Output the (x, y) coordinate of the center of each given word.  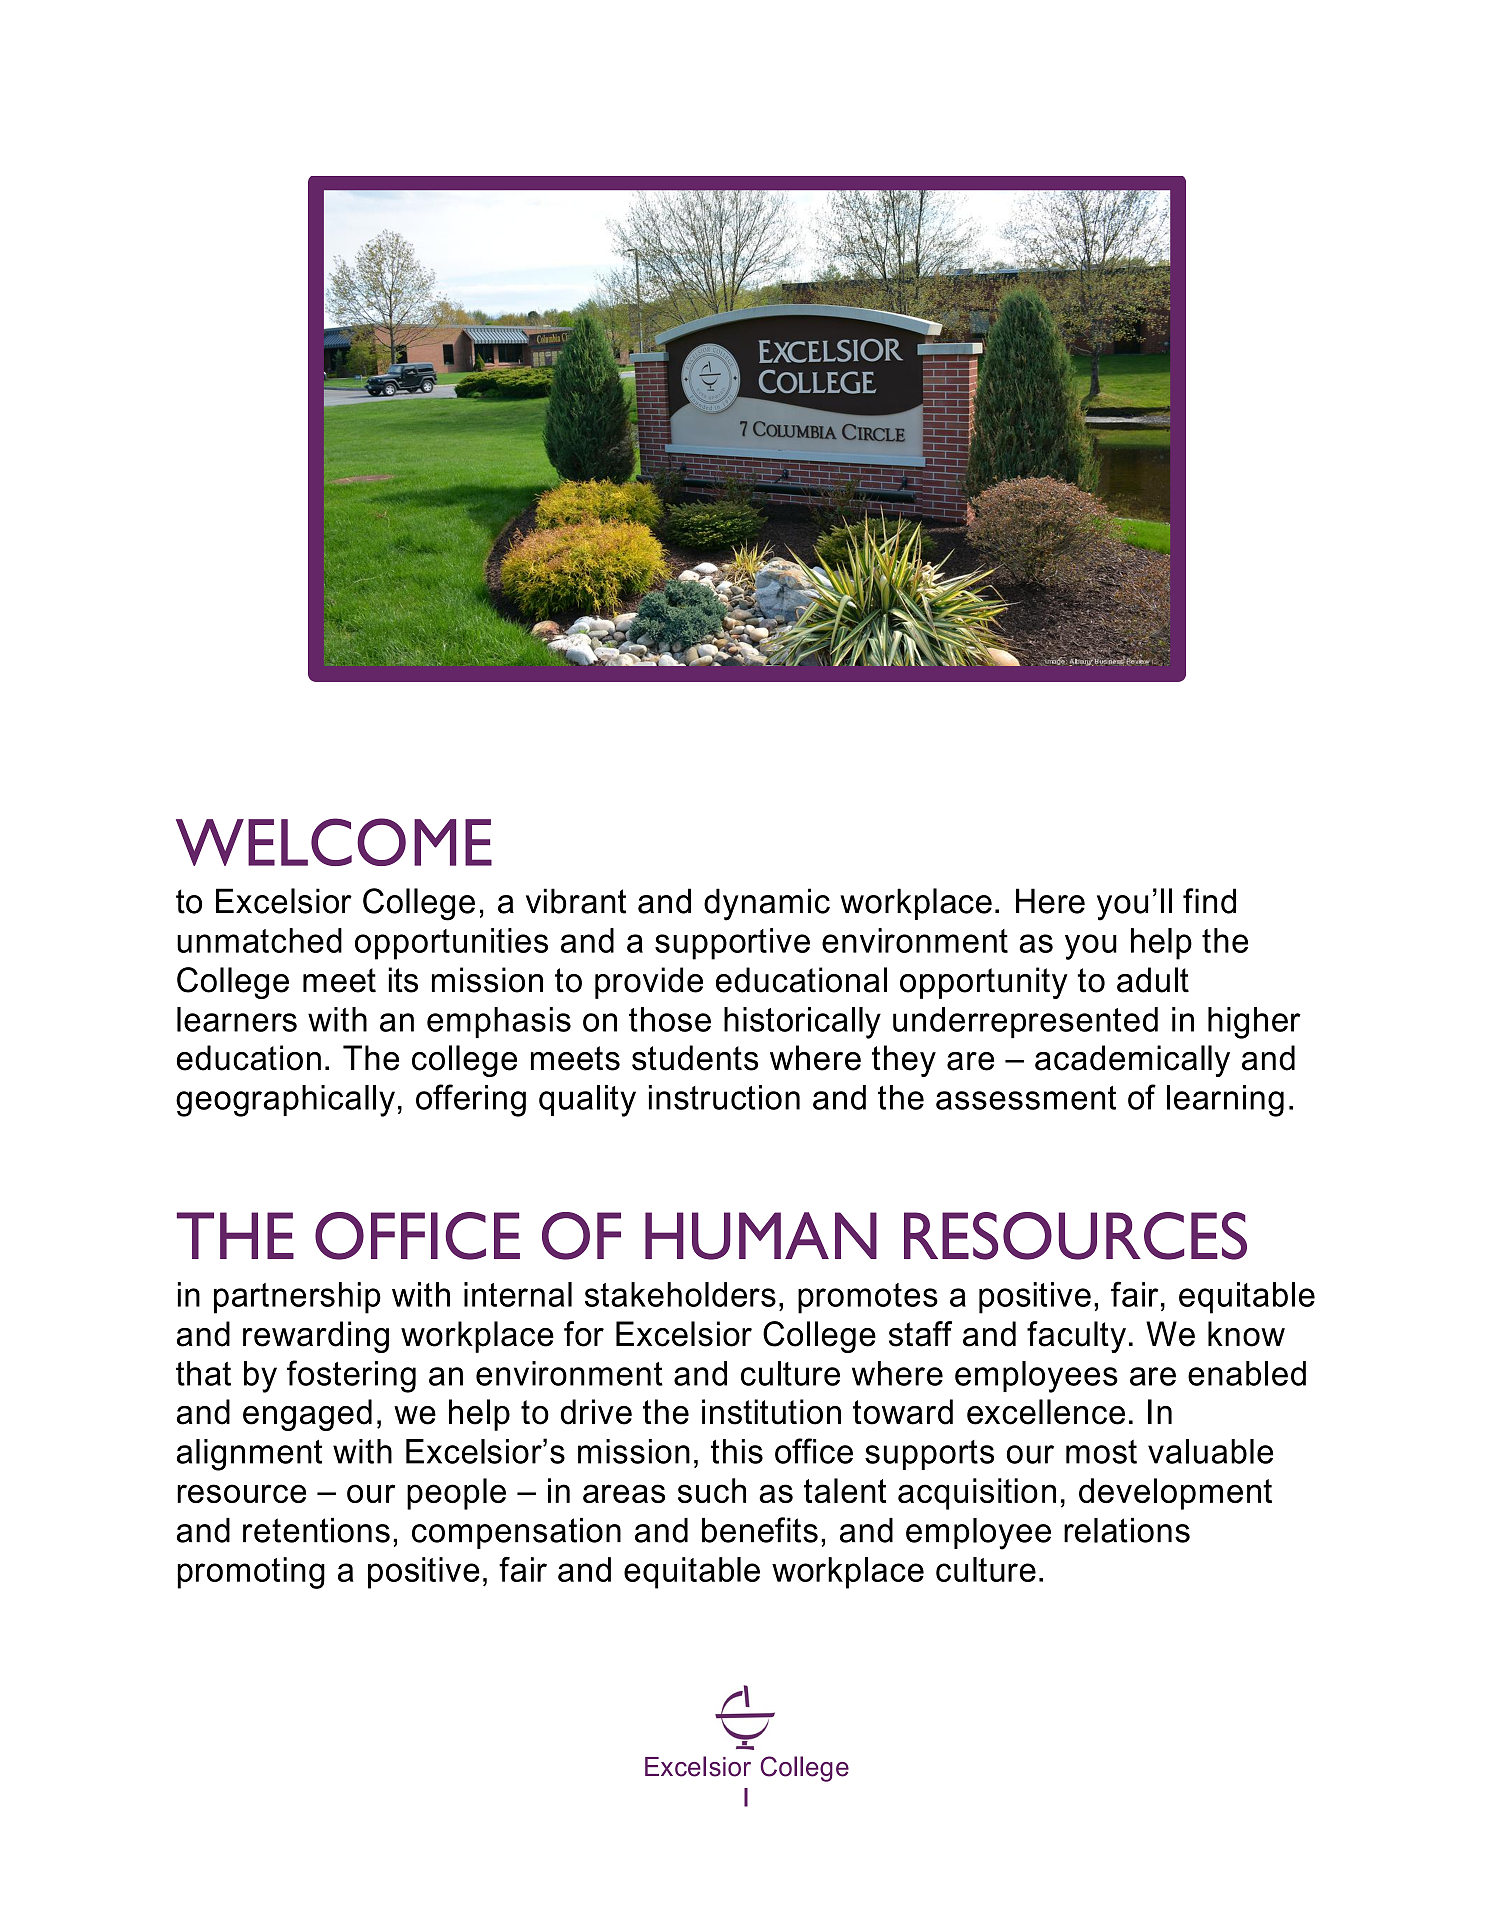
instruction (724, 1097)
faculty (1076, 1337)
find (1209, 901)
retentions (316, 1530)
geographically (285, 1101)
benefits (760, 1530)
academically (1132, 1061)
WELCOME (334, 842)
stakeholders (680, 1294)
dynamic (767, 904)
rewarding (316, 1337)
